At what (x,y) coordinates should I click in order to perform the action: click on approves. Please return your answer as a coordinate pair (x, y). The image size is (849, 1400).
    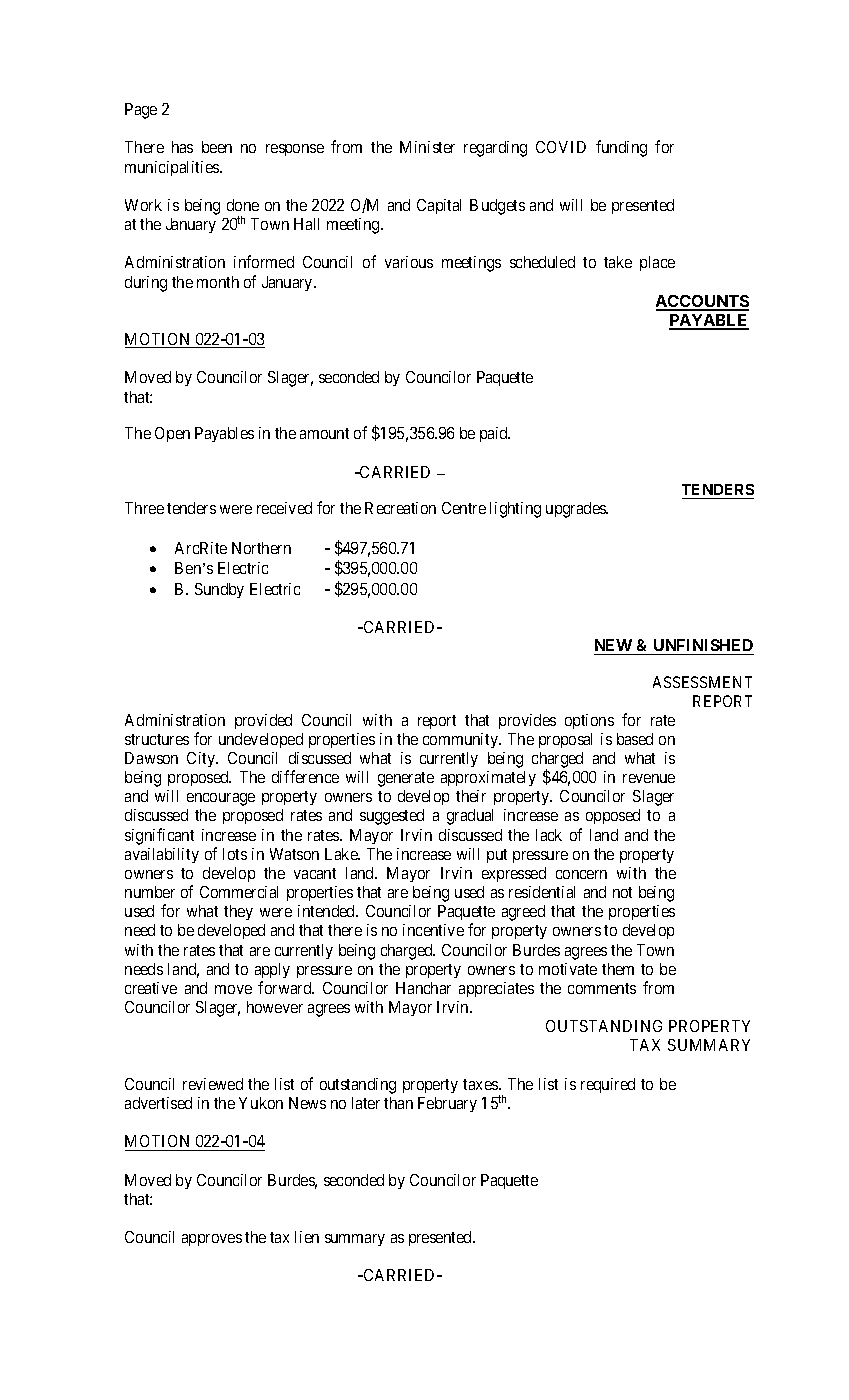
    Looking at the image, I should click on (212, 1240).
